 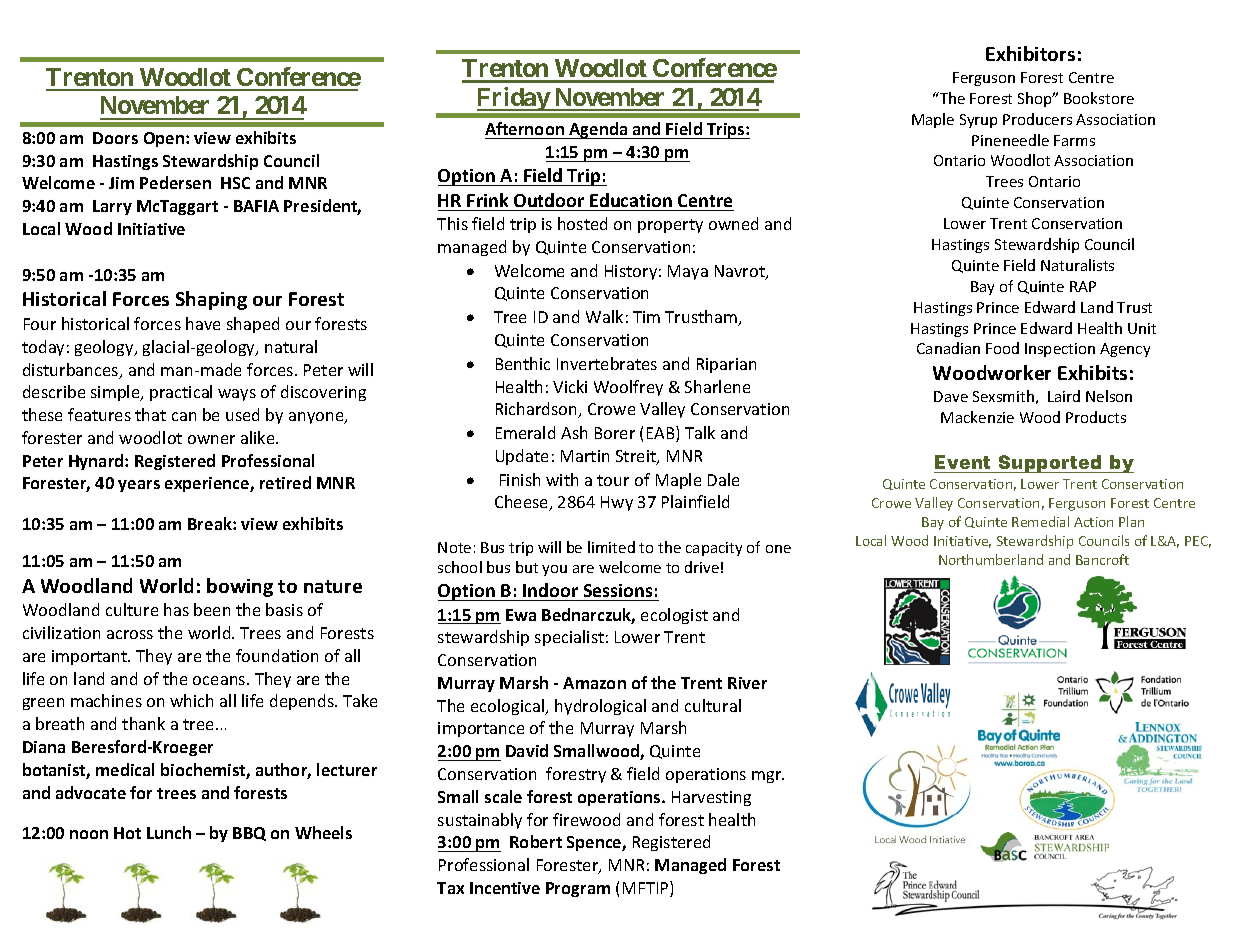 What do you see at coordinates (688, 272) in the screenshot?
I see `Maya` at bounding box center [688, 272].
